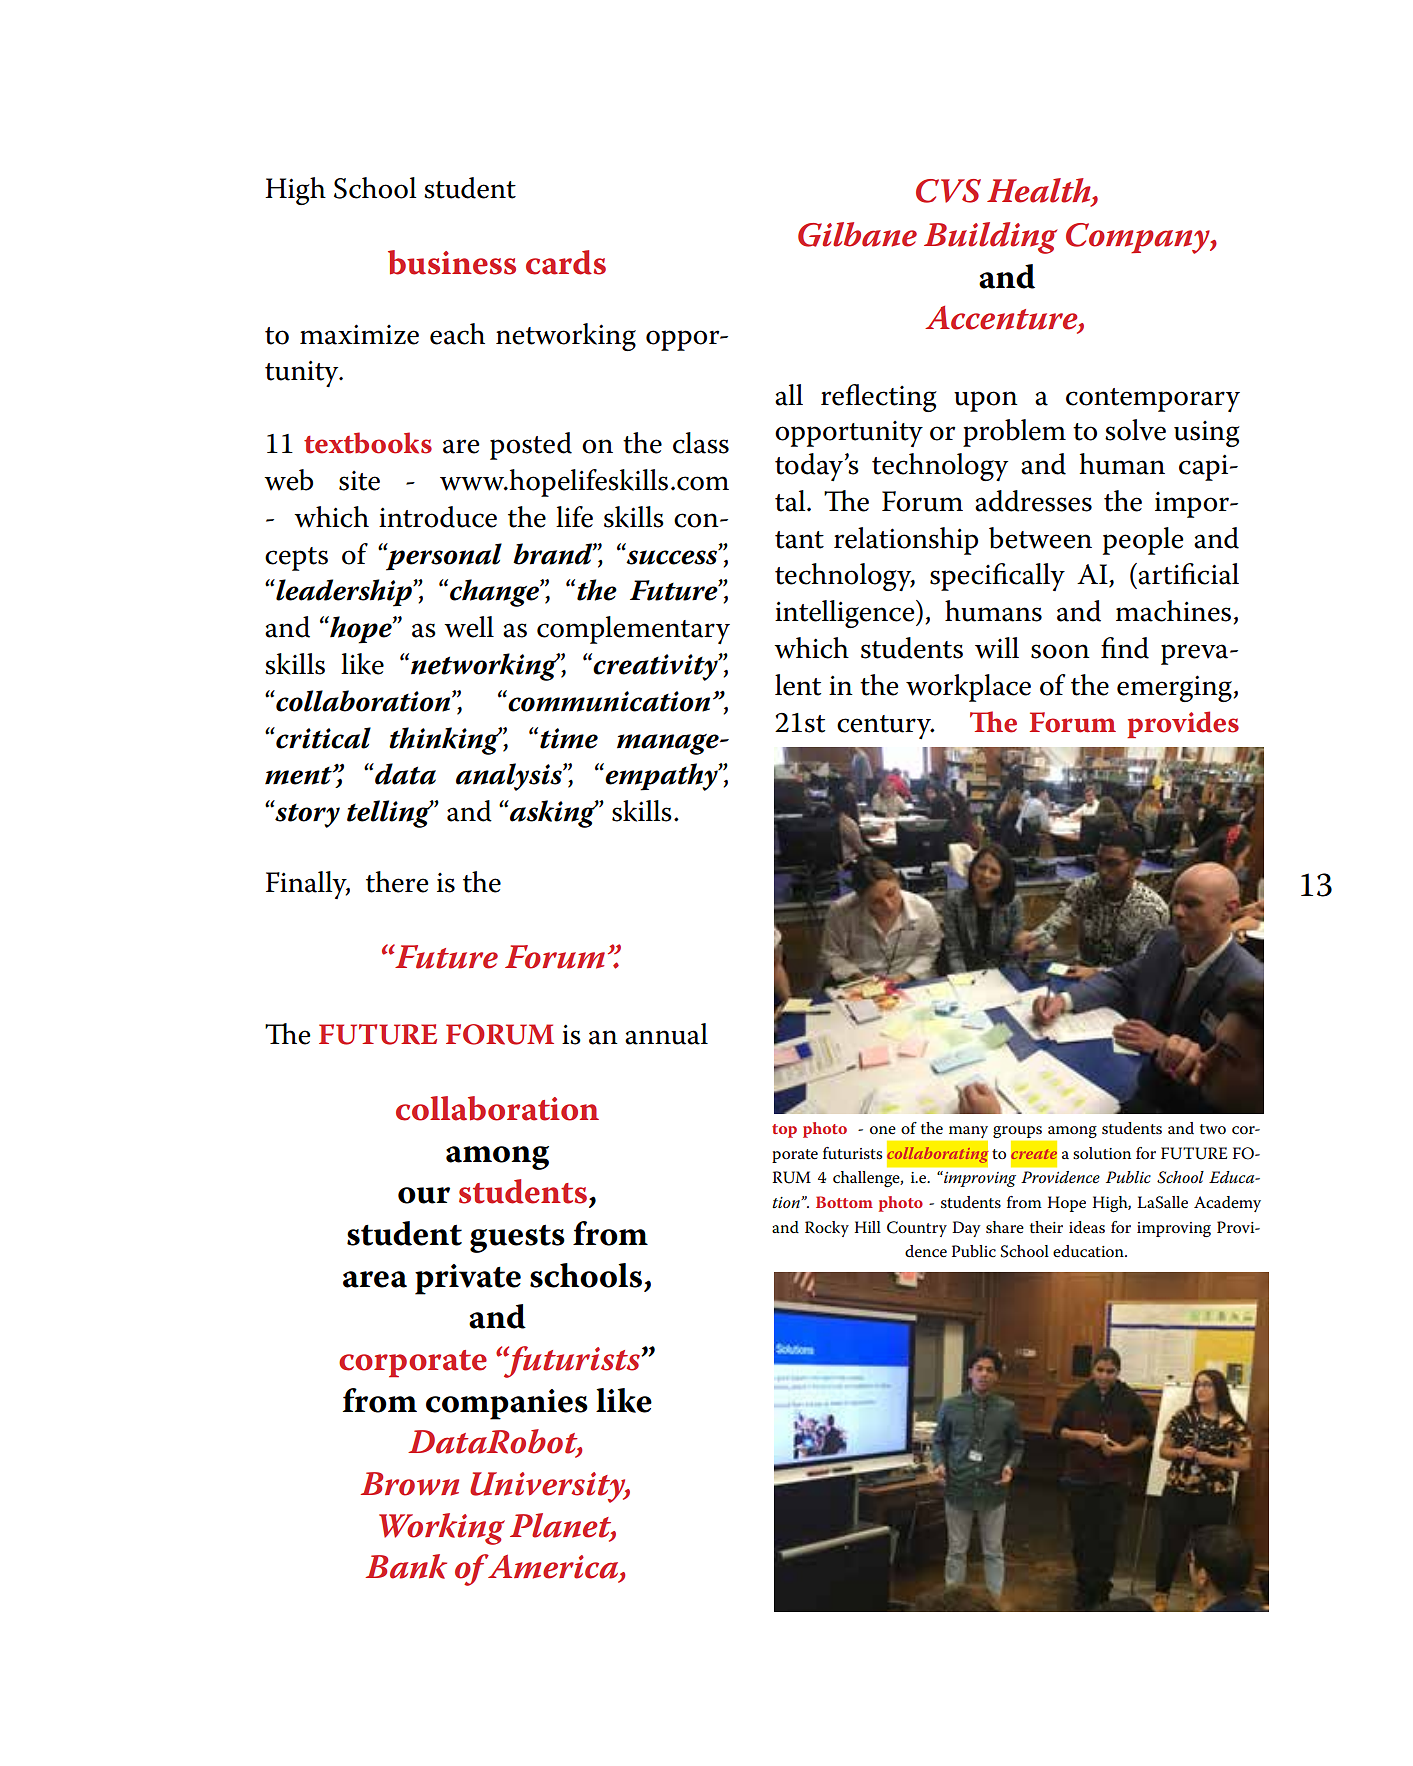 Image resolution: width=1413 pixels, height=1766 pixels. What do you see at coordinates (424, 1195) in the page?
I see `our` at bounding box center [424, 1195].
